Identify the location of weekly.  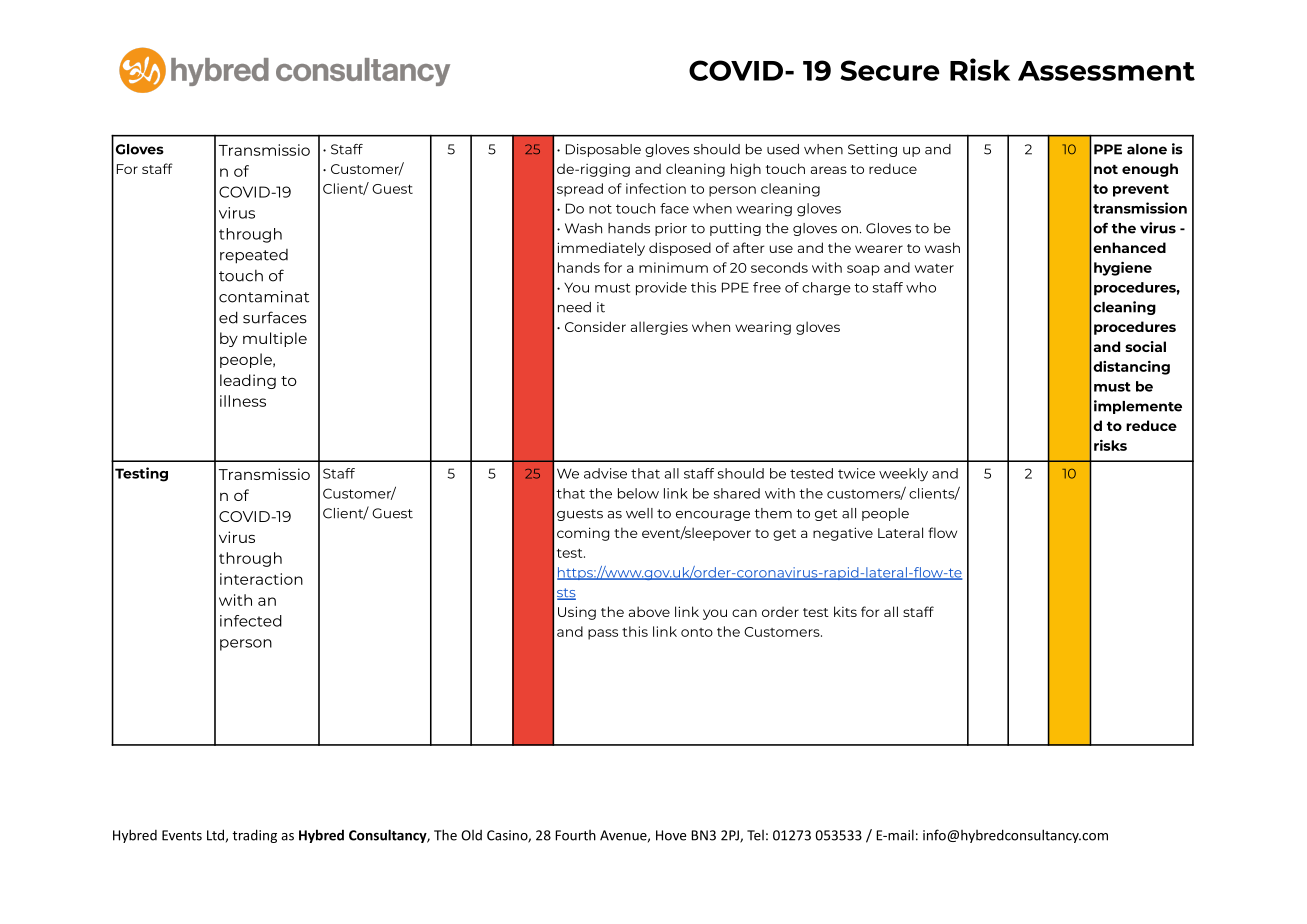
(903, 475).
